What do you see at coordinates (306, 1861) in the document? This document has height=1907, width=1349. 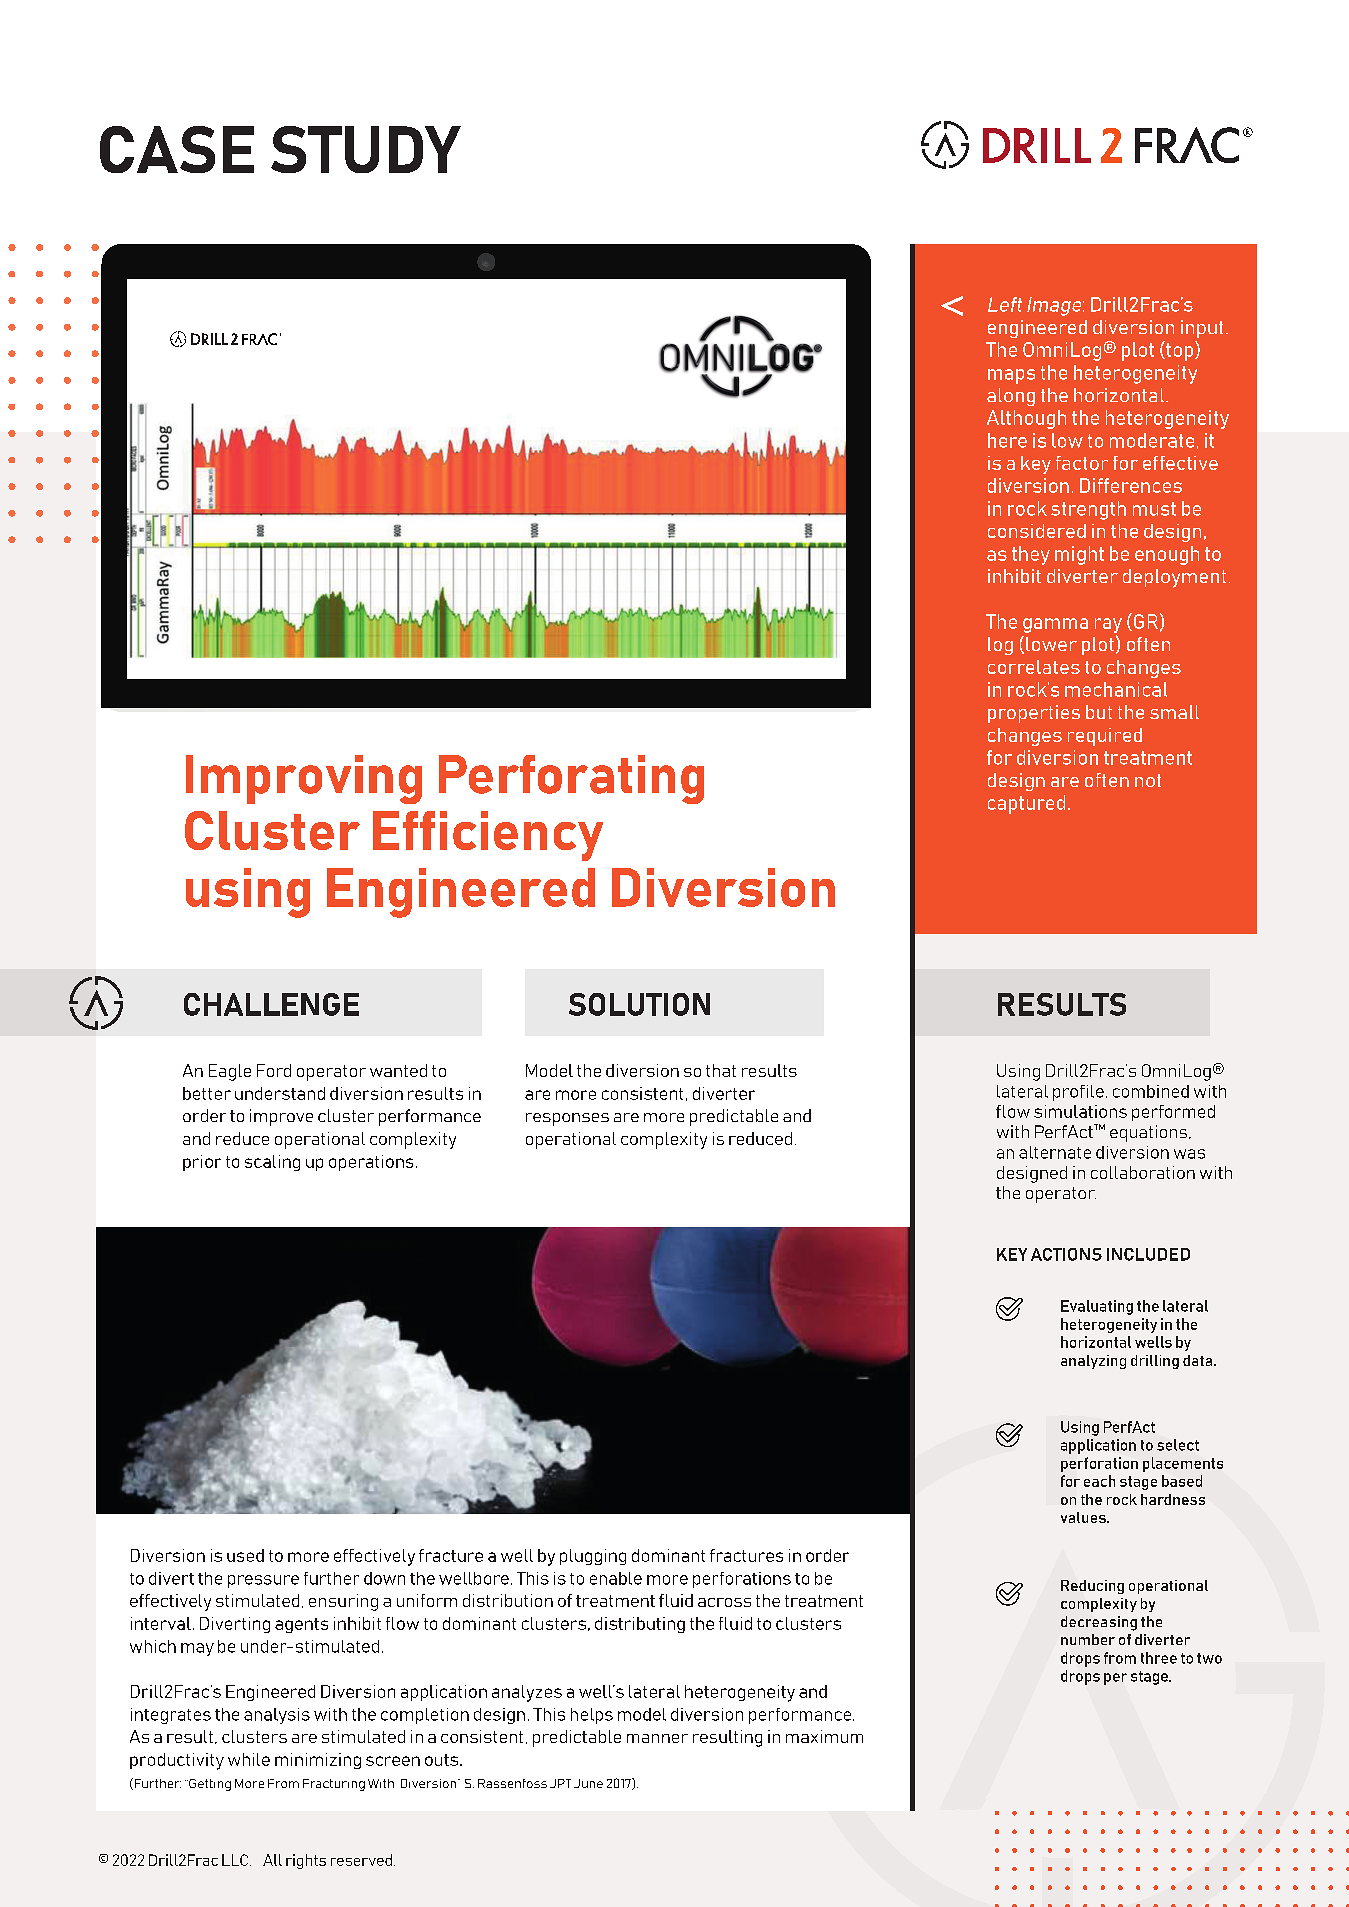 I see `rights` at bounding box center [306, 1861].
